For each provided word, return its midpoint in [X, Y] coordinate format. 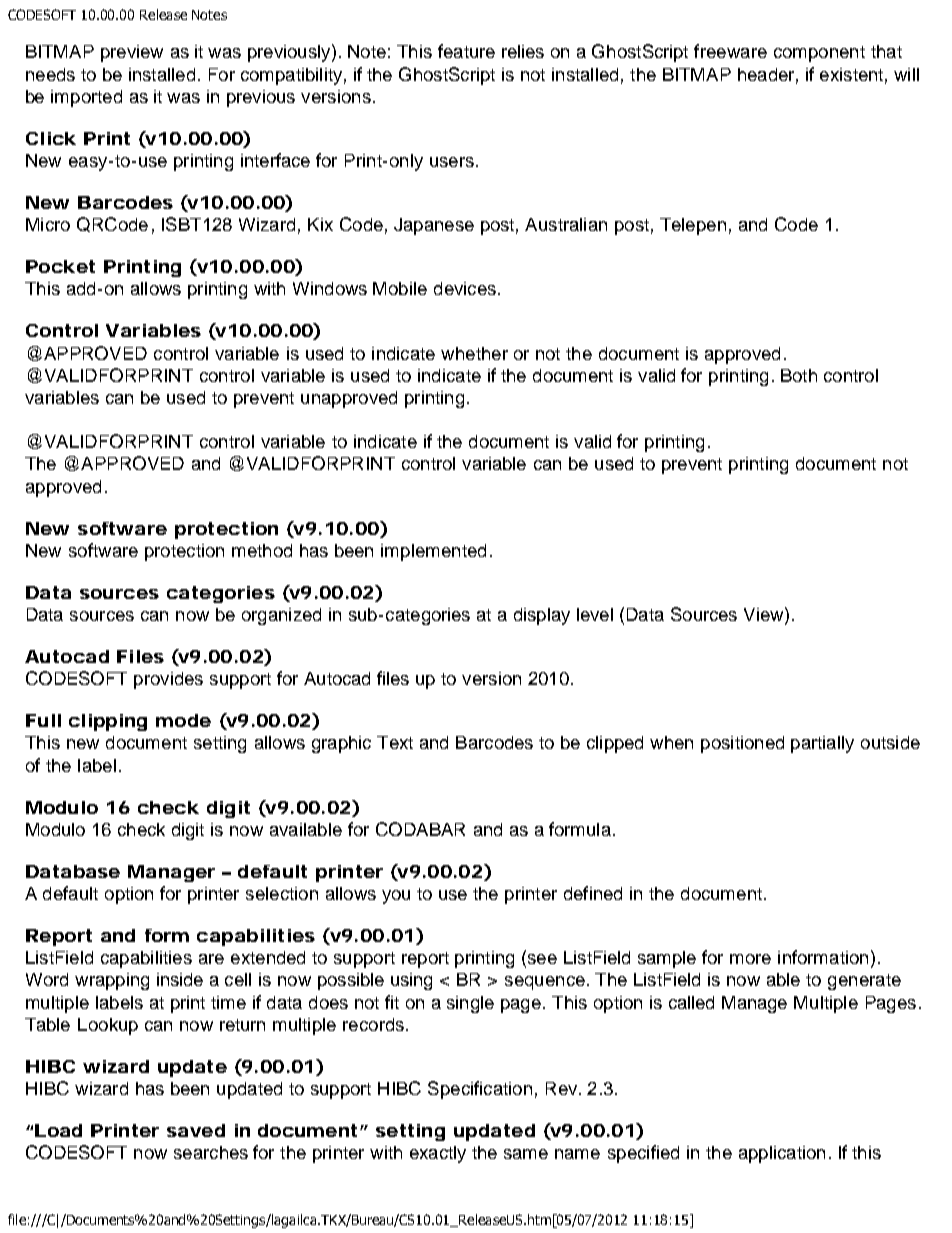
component [819, 54]
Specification [480, 1090]
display [542, 616]
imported [86, 98]
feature [466, 51]
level [595, 614]
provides [168, 680]
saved [196, 1130]
